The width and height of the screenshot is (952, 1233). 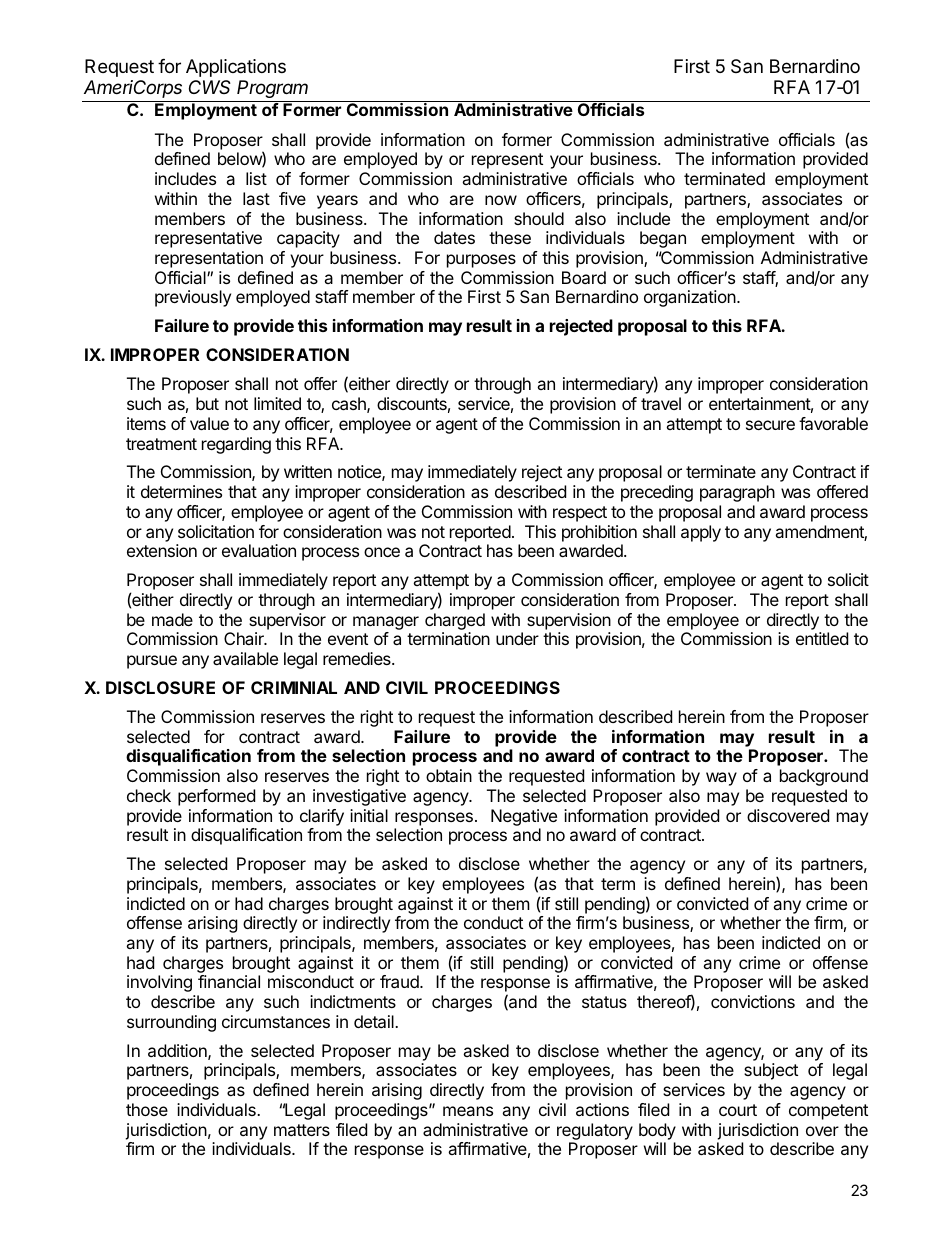 I want to click on Chair, so click(x=245, y=638).
